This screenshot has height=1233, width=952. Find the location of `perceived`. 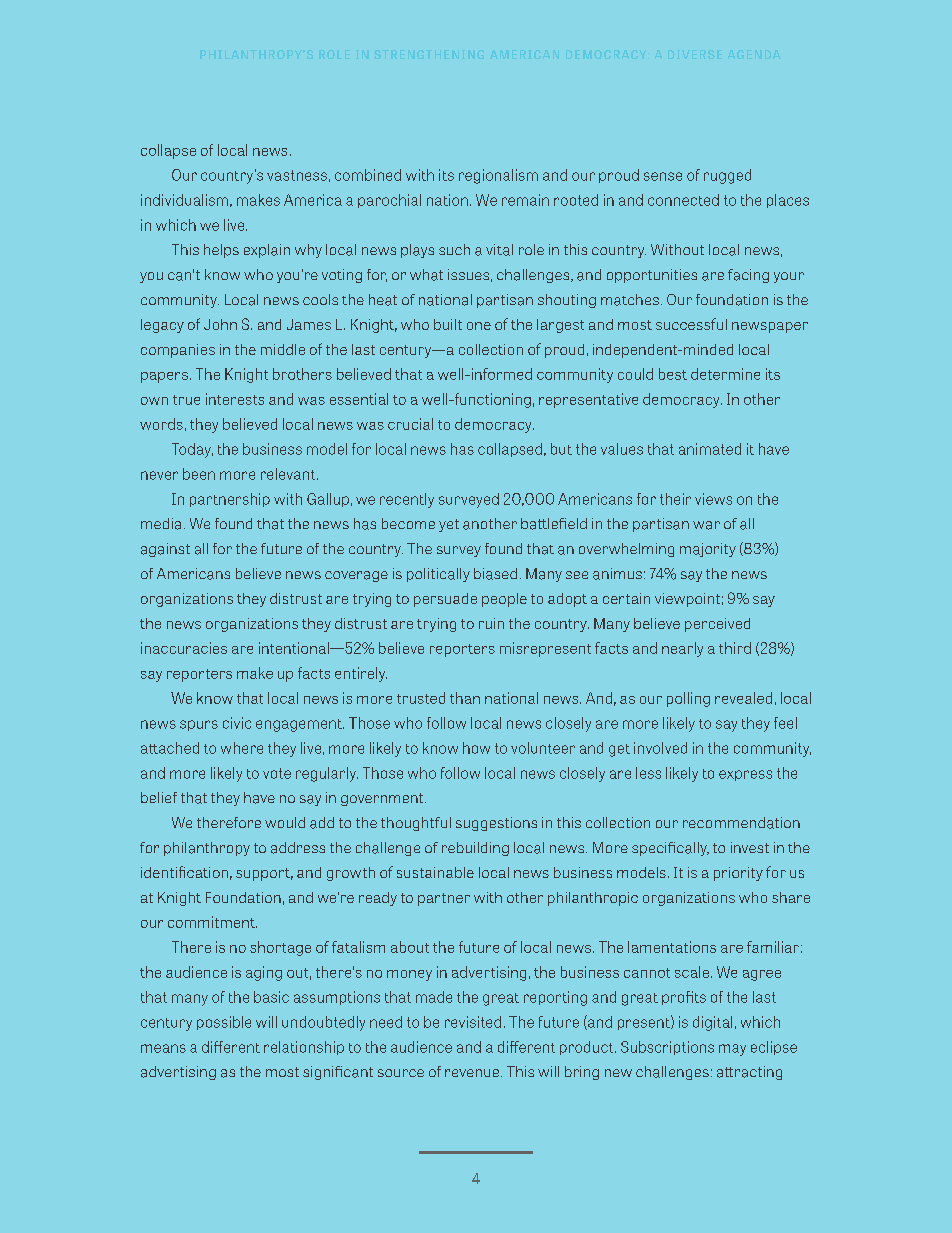

perceived is located at coordinates (717, 625).
